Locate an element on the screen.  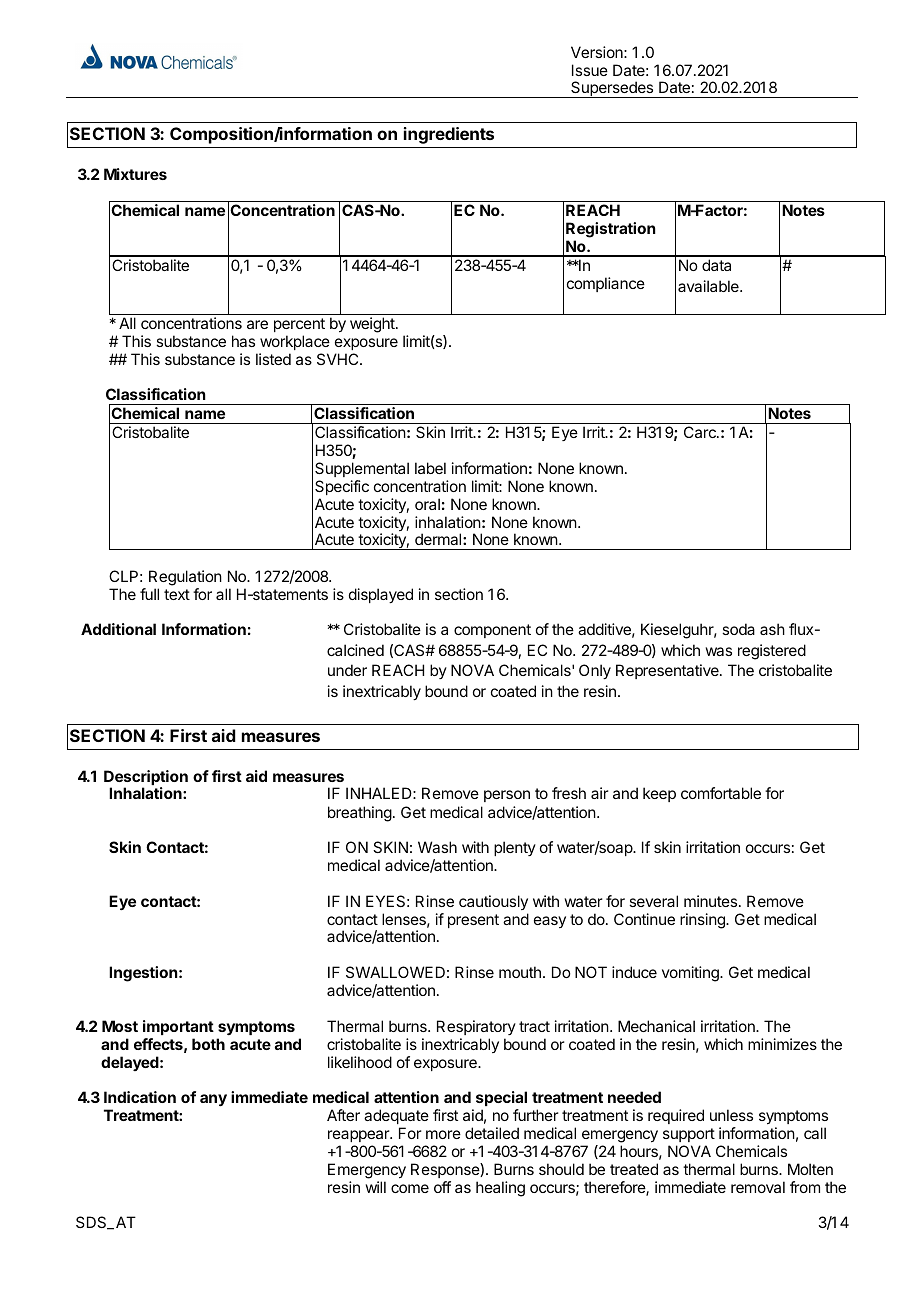
Supersedes is located at coordinates (612, 89).
